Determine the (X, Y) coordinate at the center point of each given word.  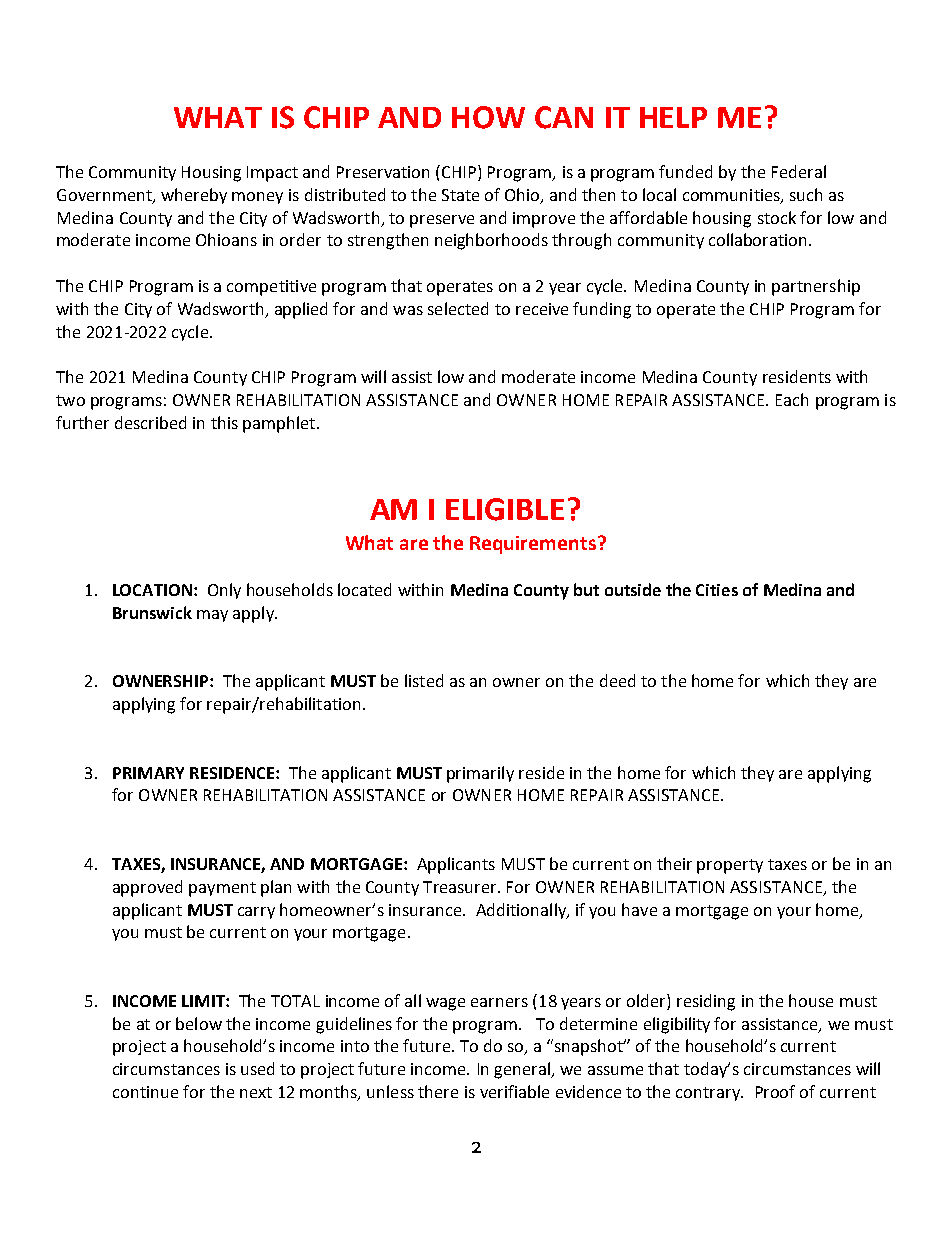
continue (145, 1092)
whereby (194, 196)
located (364, 589)
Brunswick (152, 612)
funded (685, 171)
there (438, 1091)
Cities (717, 590)
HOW (488, 117)
